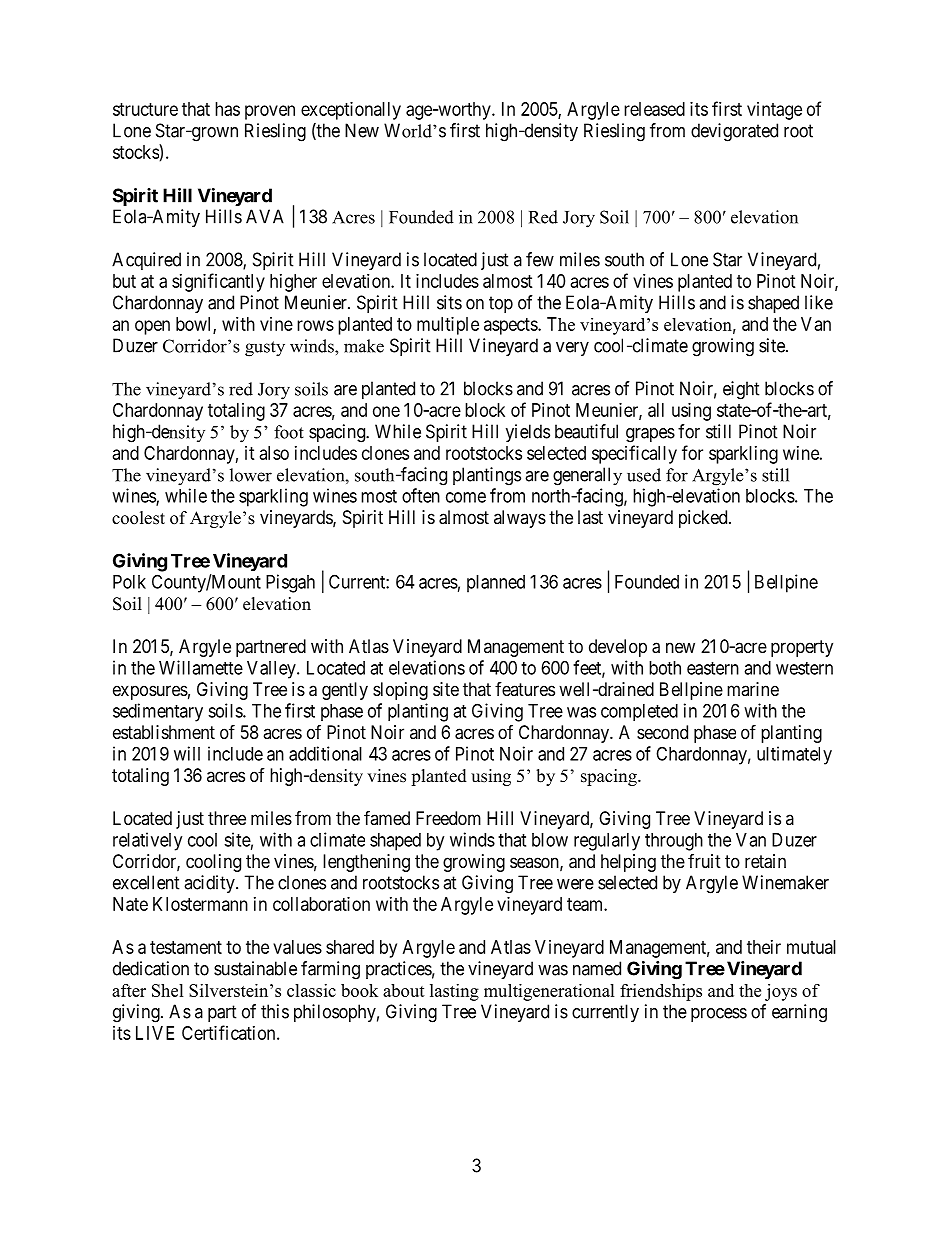 This screenshot has height=1233, width=952. What do you see at coordinates (528, 433) in the screenshot?
I see `yields` at bounding box center [528, 433].
